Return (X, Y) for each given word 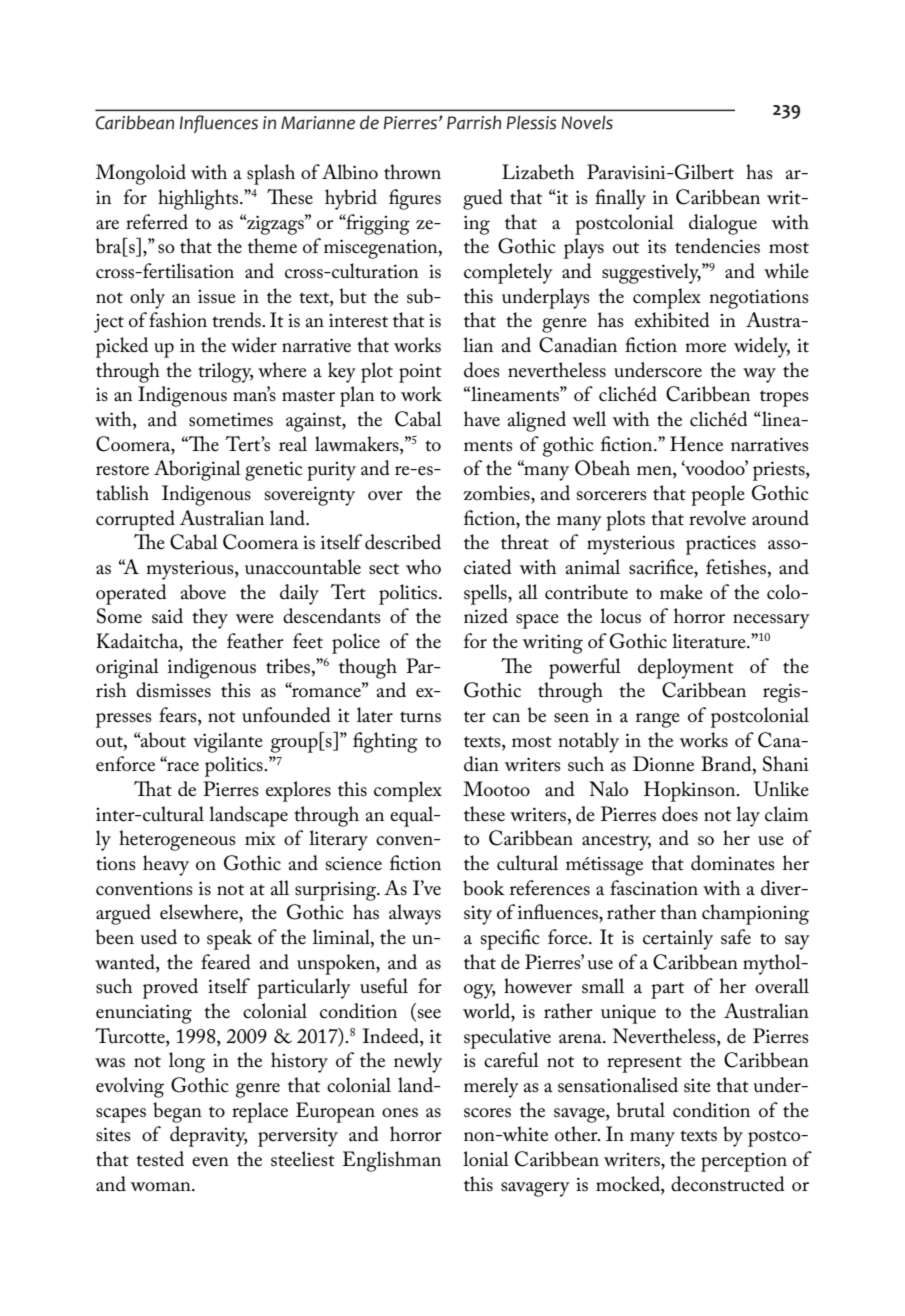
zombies (497, 493)
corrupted (135, 520)
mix (260, 838)
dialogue (723, 224)
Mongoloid (140, 174)
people (718, 495)
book (484, 888)
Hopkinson (691, 791)
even (210, 1162)
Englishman (392, 1161)
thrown (412, 172)
